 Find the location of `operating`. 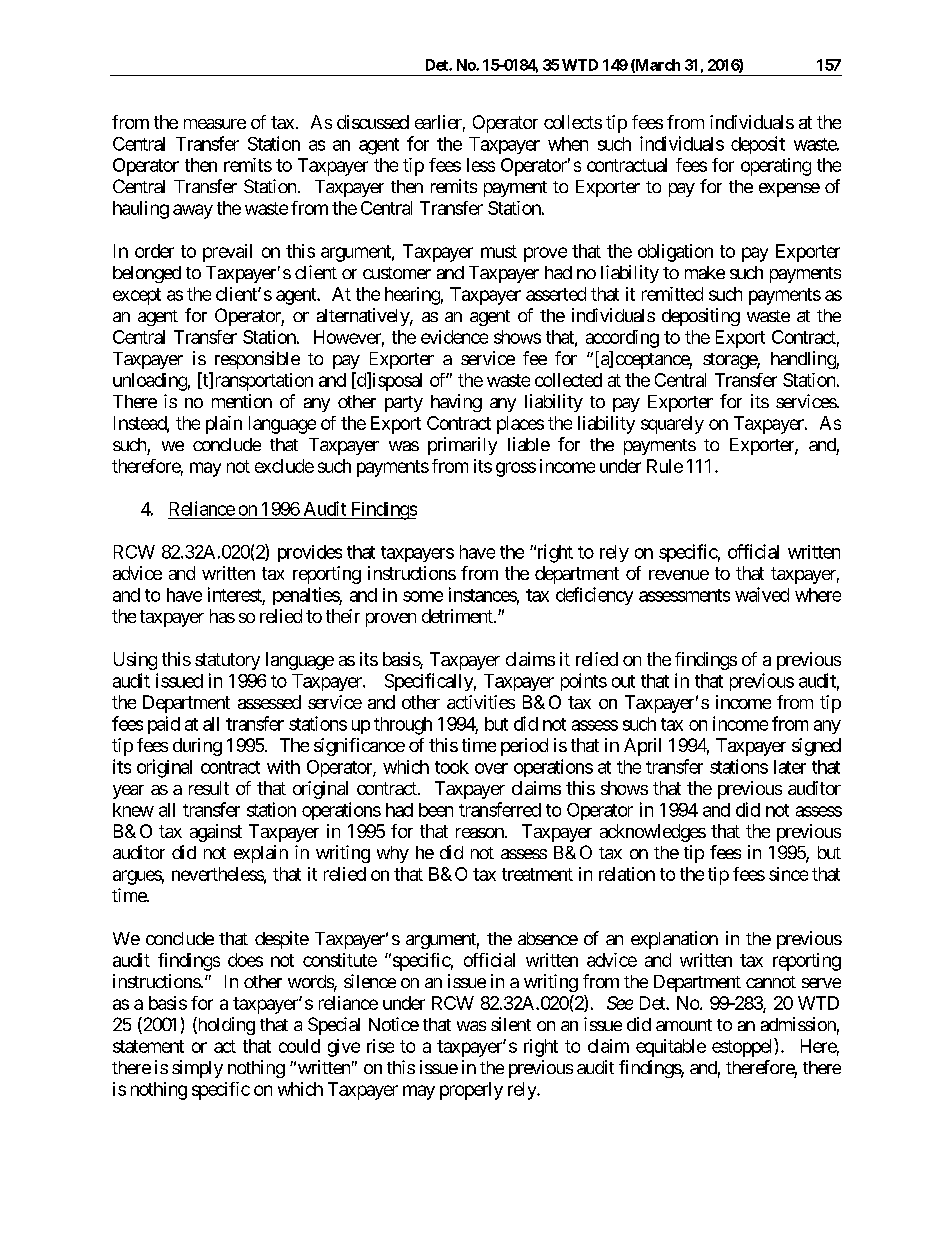

operating is located at coordinates (776, 167).
